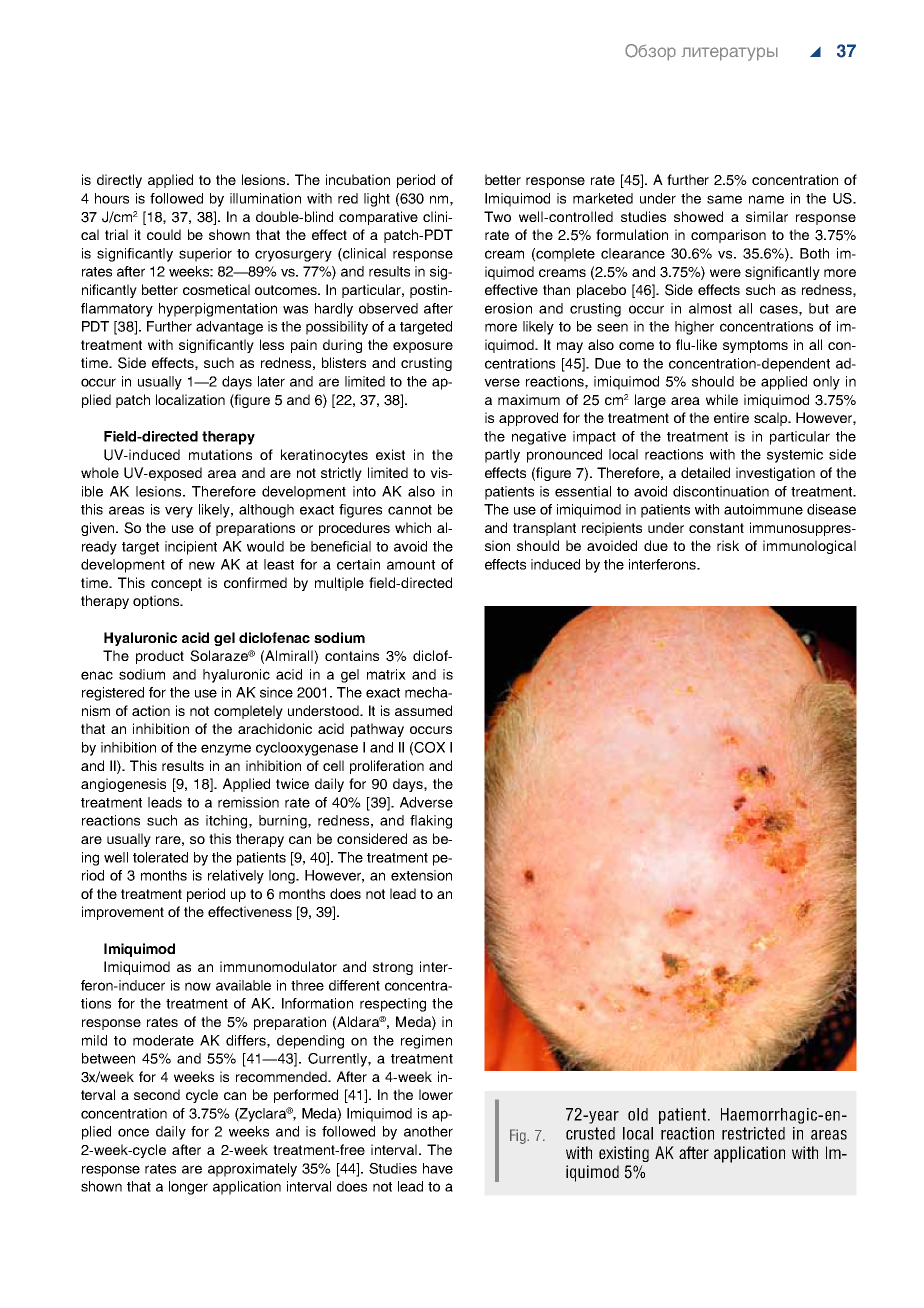 The image size is (924, 1308). I want to click on Two, so click(497, 216).
